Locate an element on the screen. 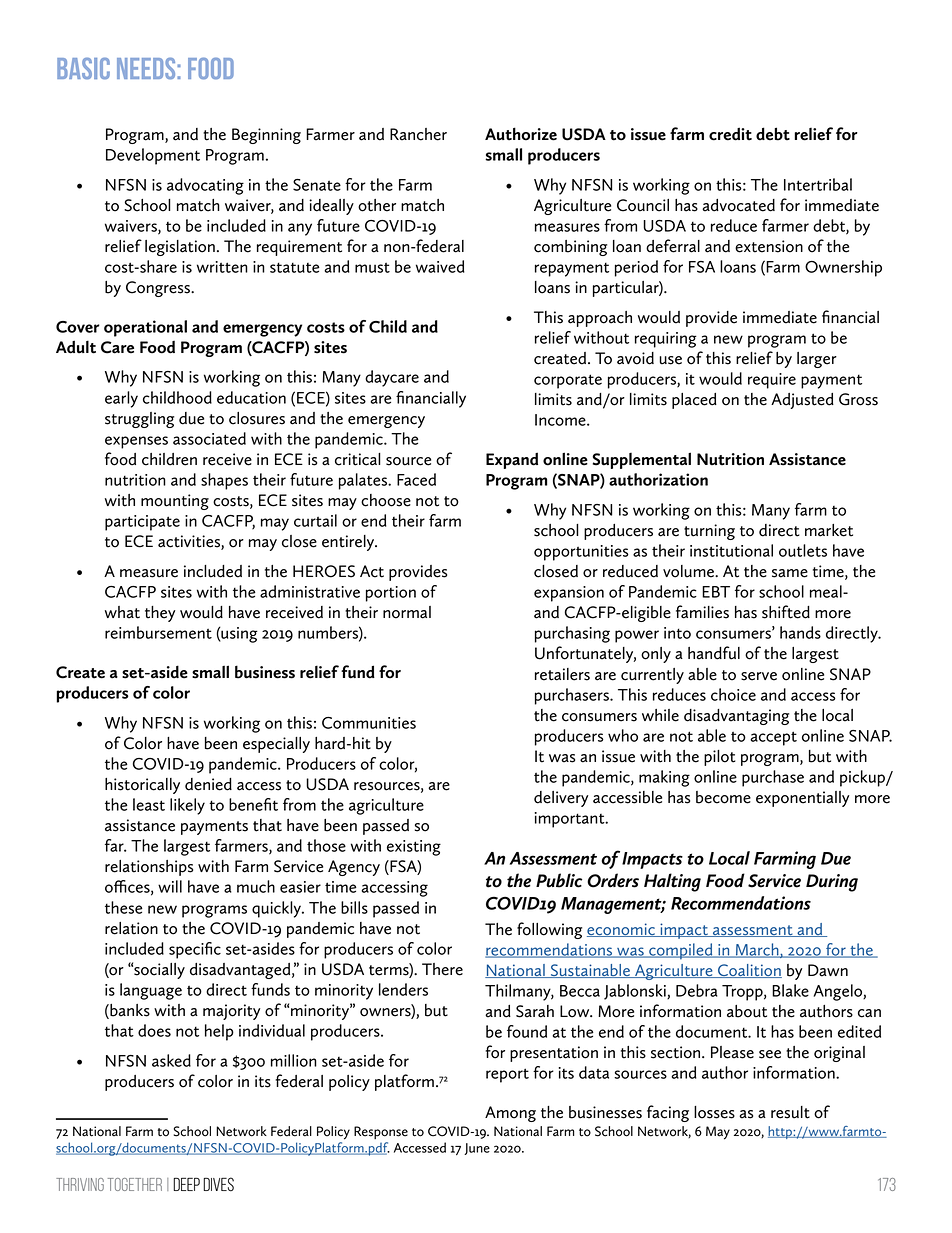 This screenshot has height=1233, width=952. NEEDS is located at coordinates (147, 68).
